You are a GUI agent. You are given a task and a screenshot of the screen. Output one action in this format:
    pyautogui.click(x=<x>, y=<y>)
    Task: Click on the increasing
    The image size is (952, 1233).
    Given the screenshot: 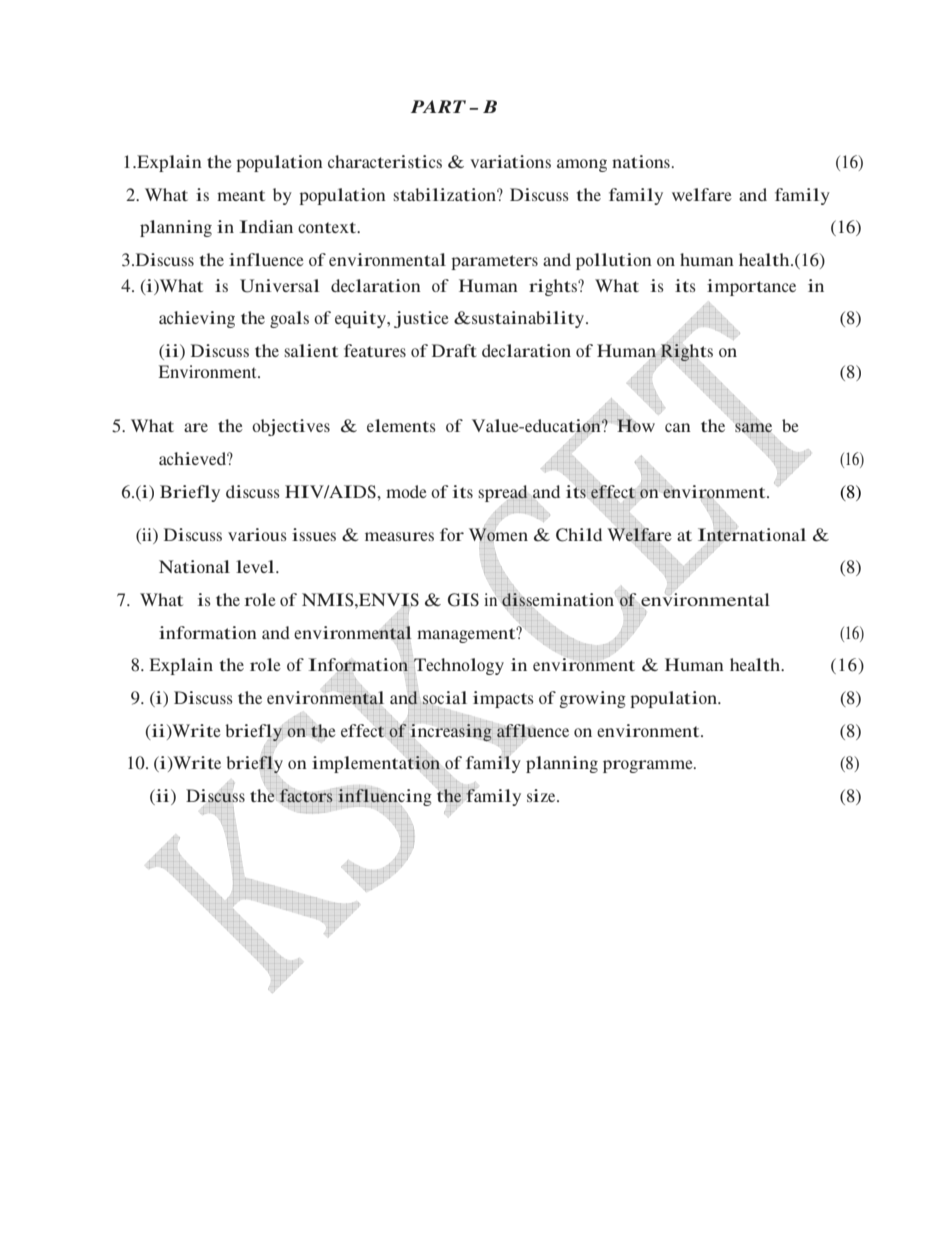 What is the action you would take?
    pyautogui.click(x=451, y=732)
